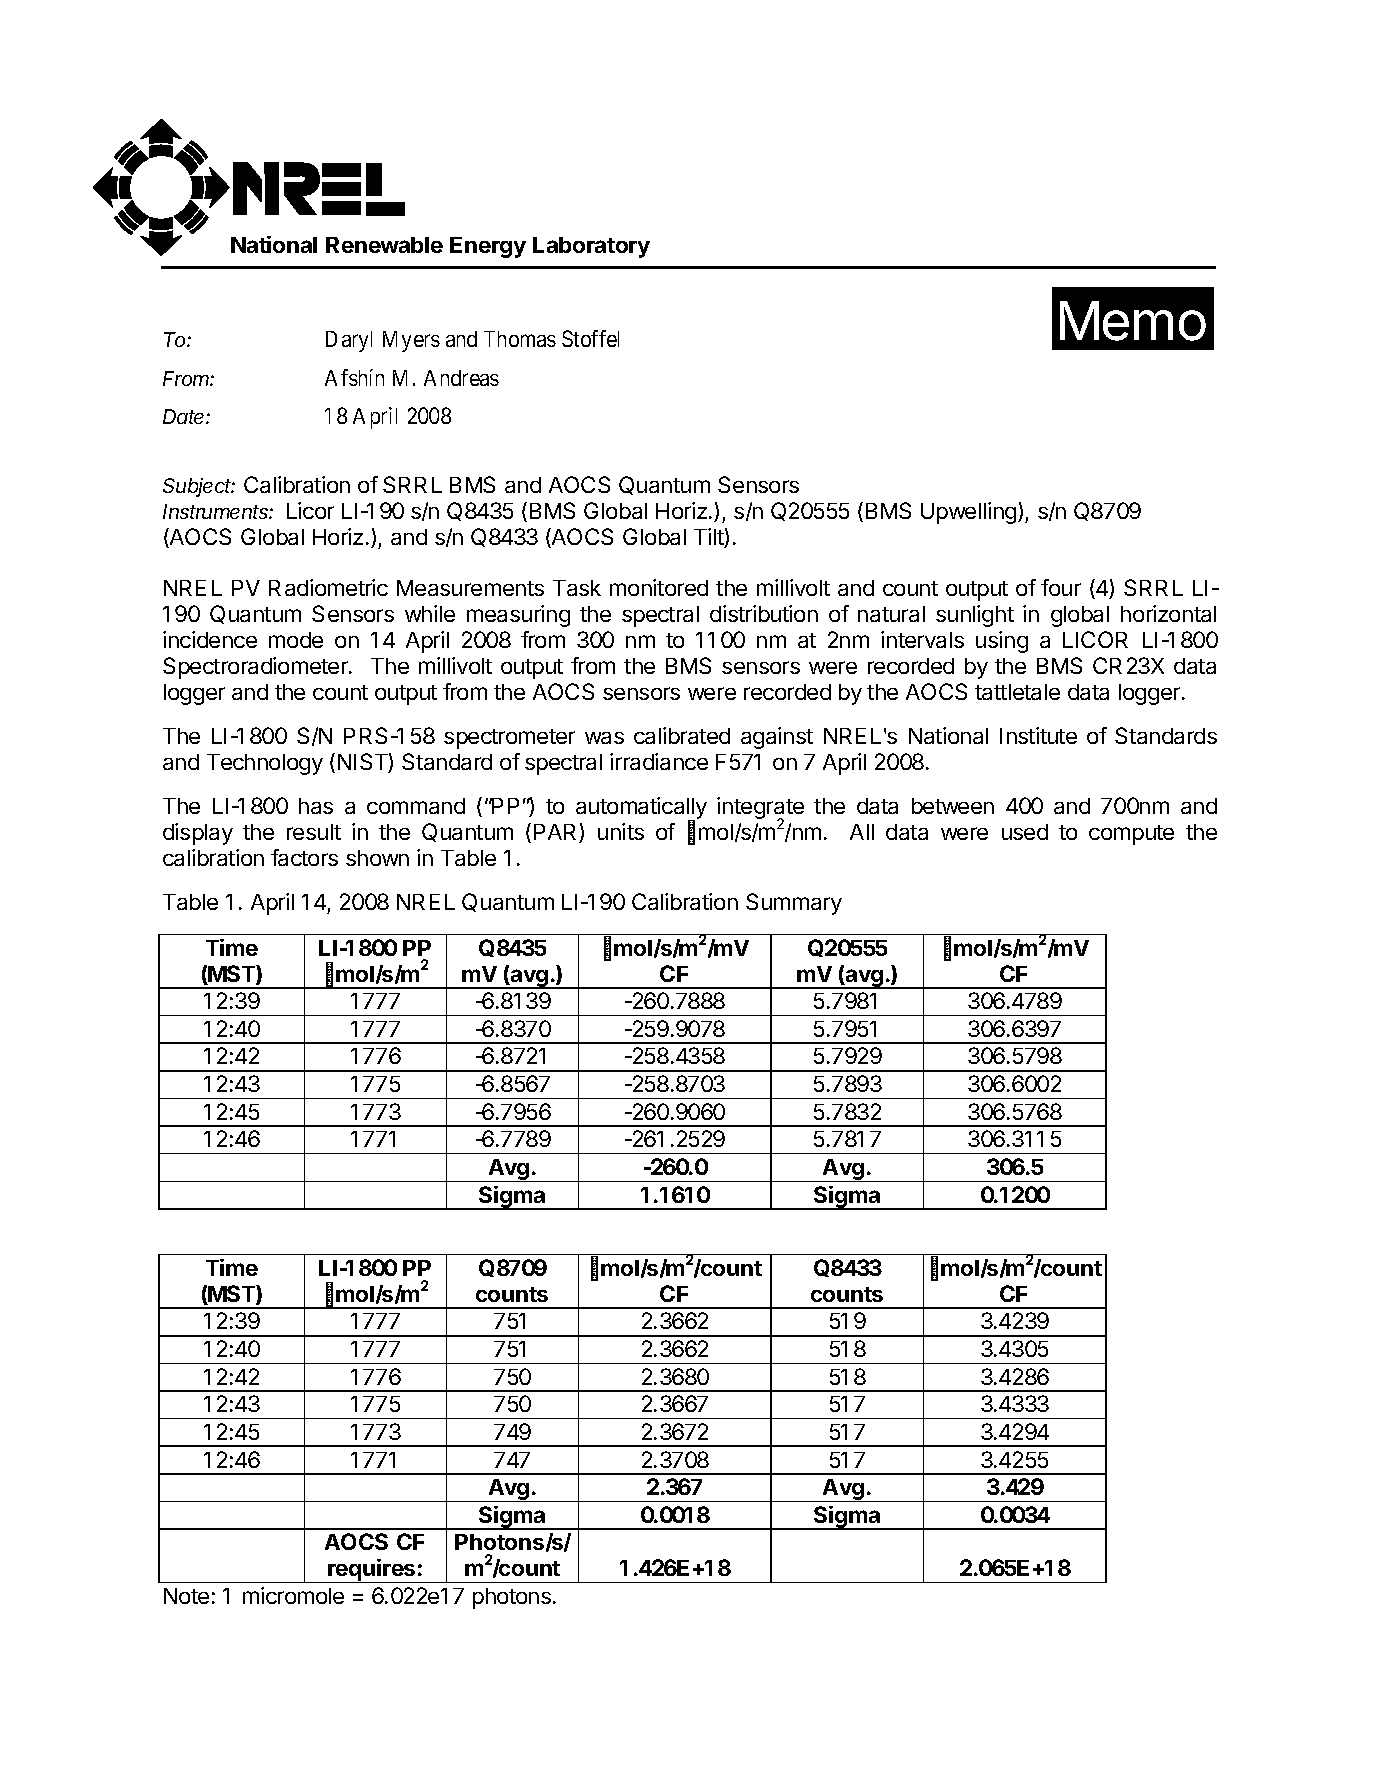 Image resolution: width=1380 pixels, height=1786 pixels. Describe the element at coordinates (265, 764) in the screenshot. I see `Technology` at that location.
